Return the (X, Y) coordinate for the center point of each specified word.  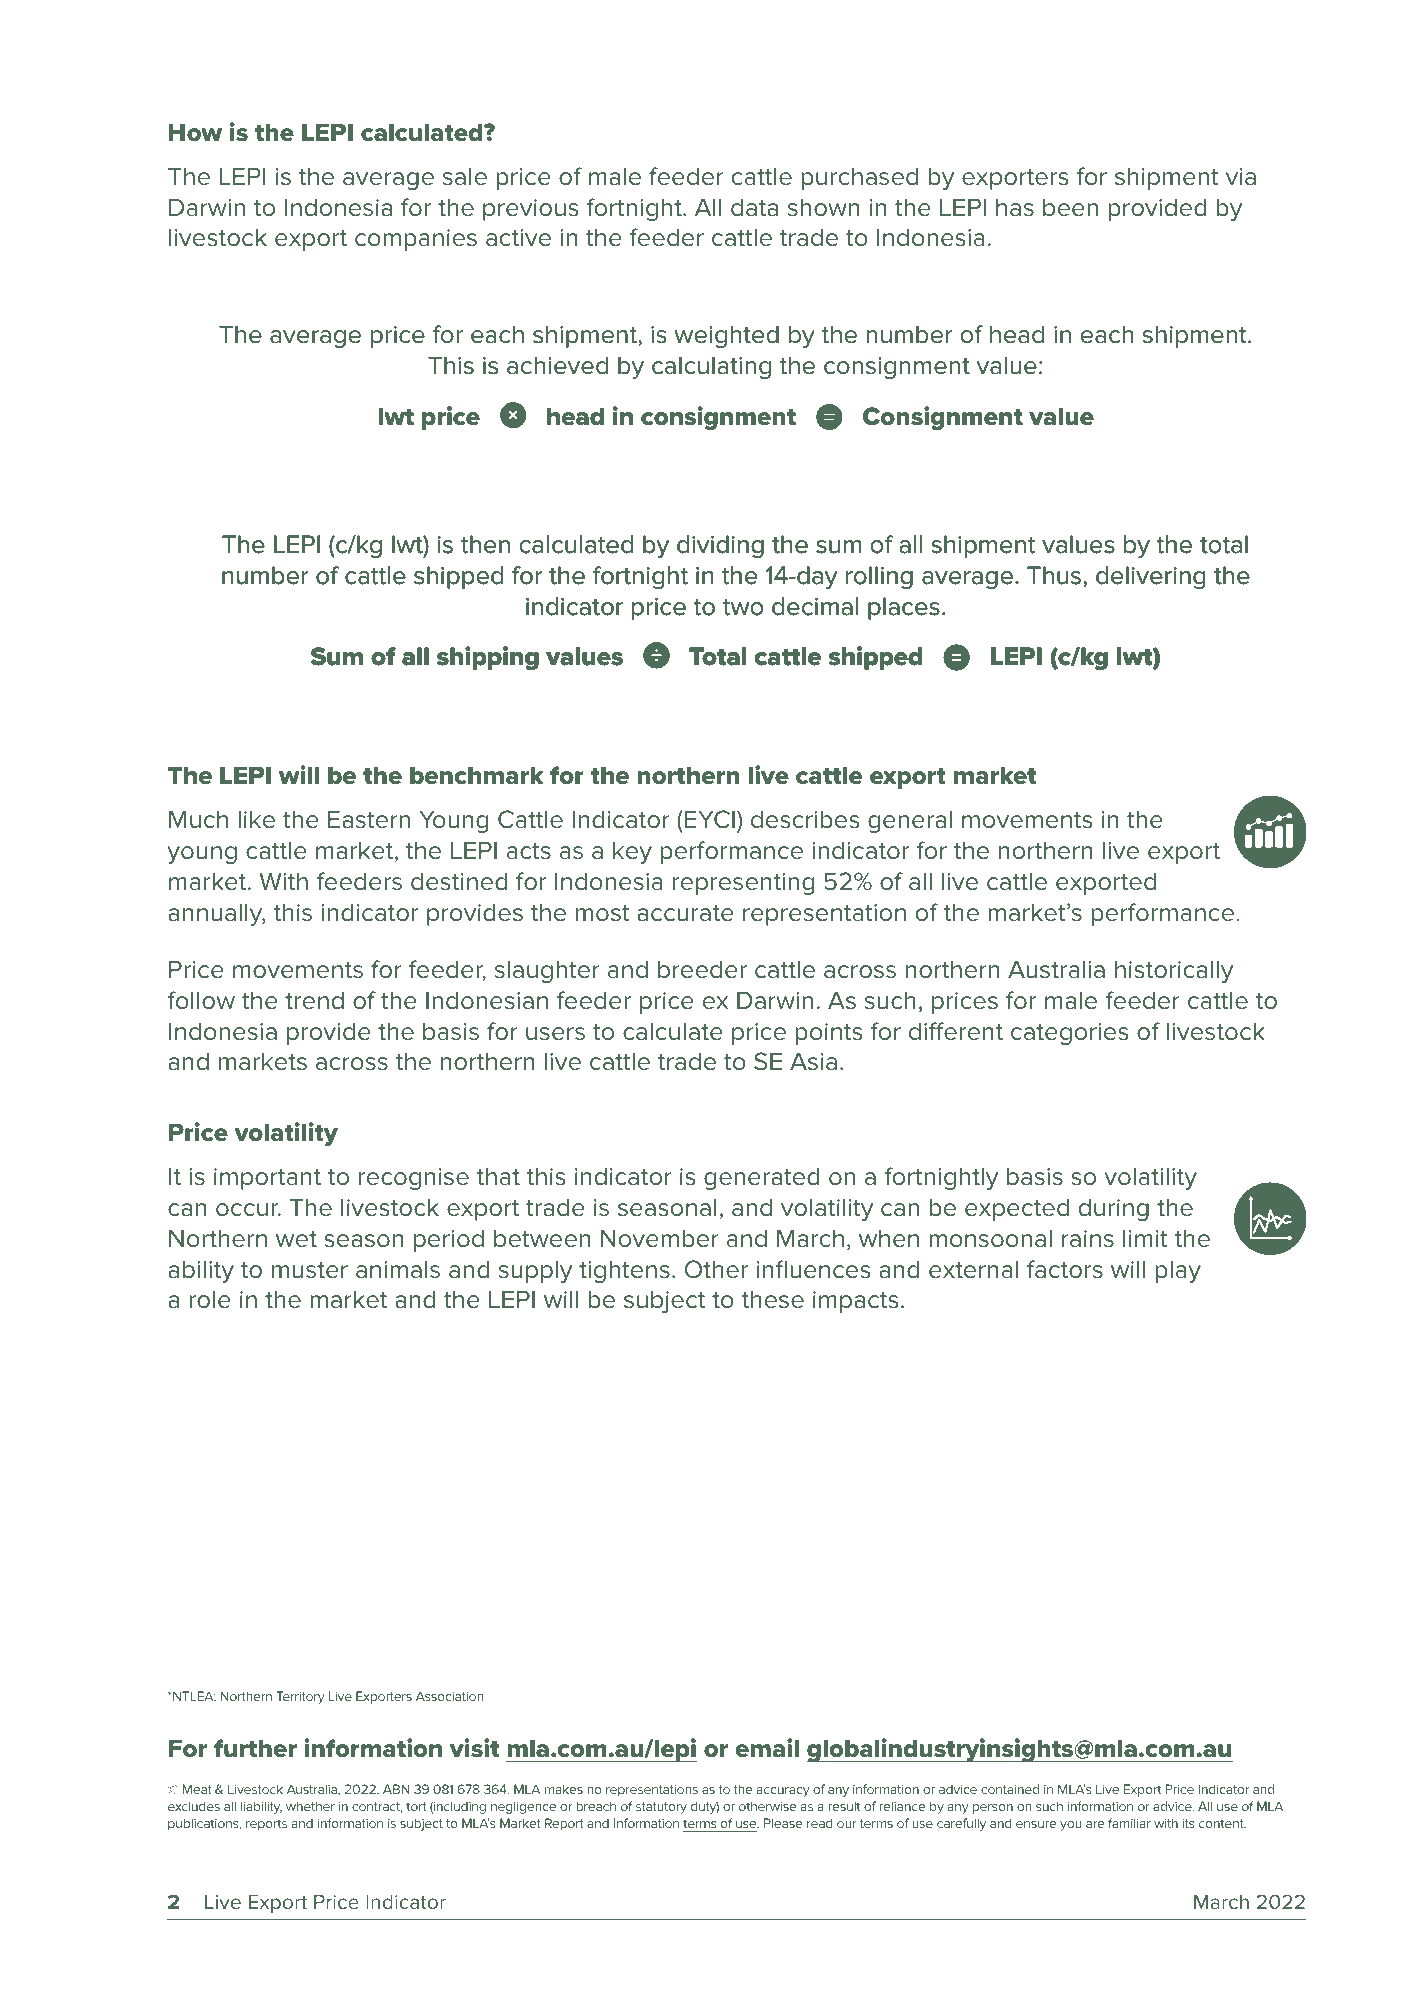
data (754, 207)
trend (314, 1000)
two (743, 607)
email (767, 1748)
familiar (1129, 1823)
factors (1065, 1269)
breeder (702, 969)
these (773, 1299)
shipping (487, 658)
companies (416, 240)
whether (310, 1806)
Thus (1054, 575)
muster (310, 1270)
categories (1070, 1034)
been (1070, 207)
